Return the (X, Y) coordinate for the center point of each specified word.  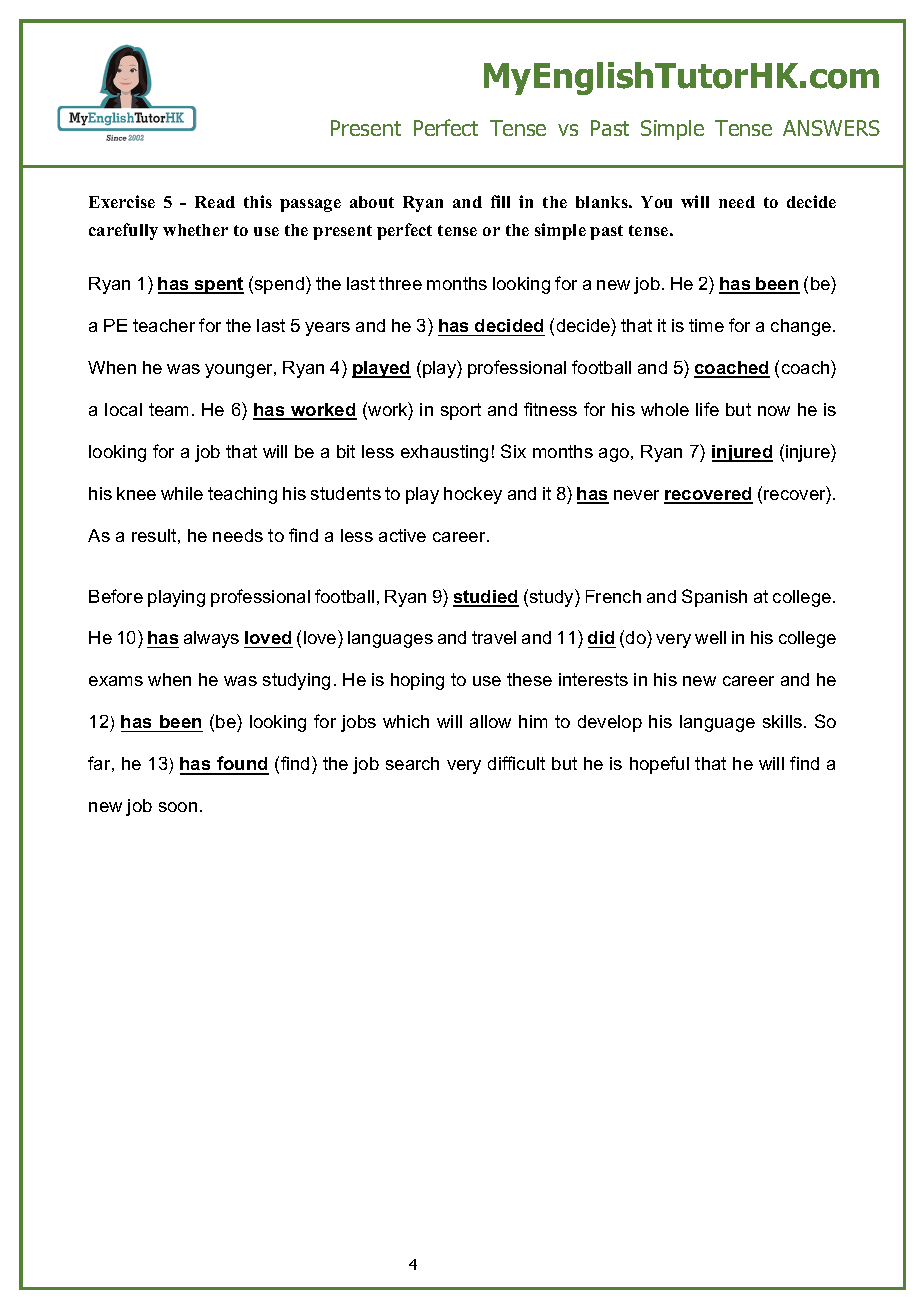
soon (178, 807)
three (400, 283)
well (710, 637)
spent (218, 285)
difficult (516, 763)
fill (500, 201)
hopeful (659, 765)
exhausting (444, 453)
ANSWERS (831, 128)
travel (494, 637)
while (182, 493)
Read (215, 202)
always (211, 639)
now (774, 411)
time (706, 325)
